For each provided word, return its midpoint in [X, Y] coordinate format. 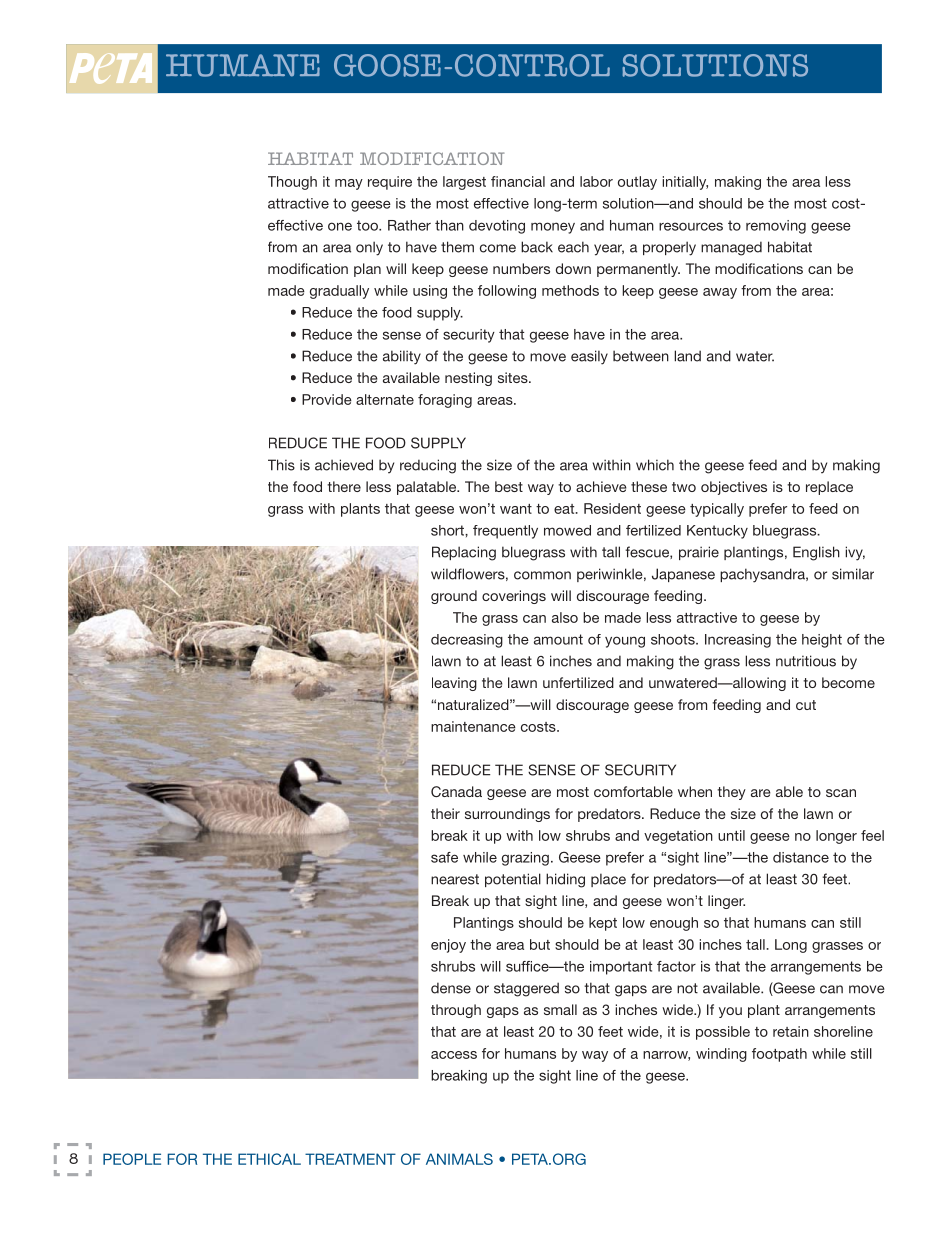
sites [514, 377]
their [445, 813]
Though [292, 183]
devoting [497, 227]
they [731, 793]
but [540, 944]
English [816, 553]
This [281, 465]
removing [776, 227]
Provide [327, 399]
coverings [514, 597]
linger [726, 902]
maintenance [473, 726]
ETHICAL [269, 1159]
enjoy [448, 946]
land [687, 356]
